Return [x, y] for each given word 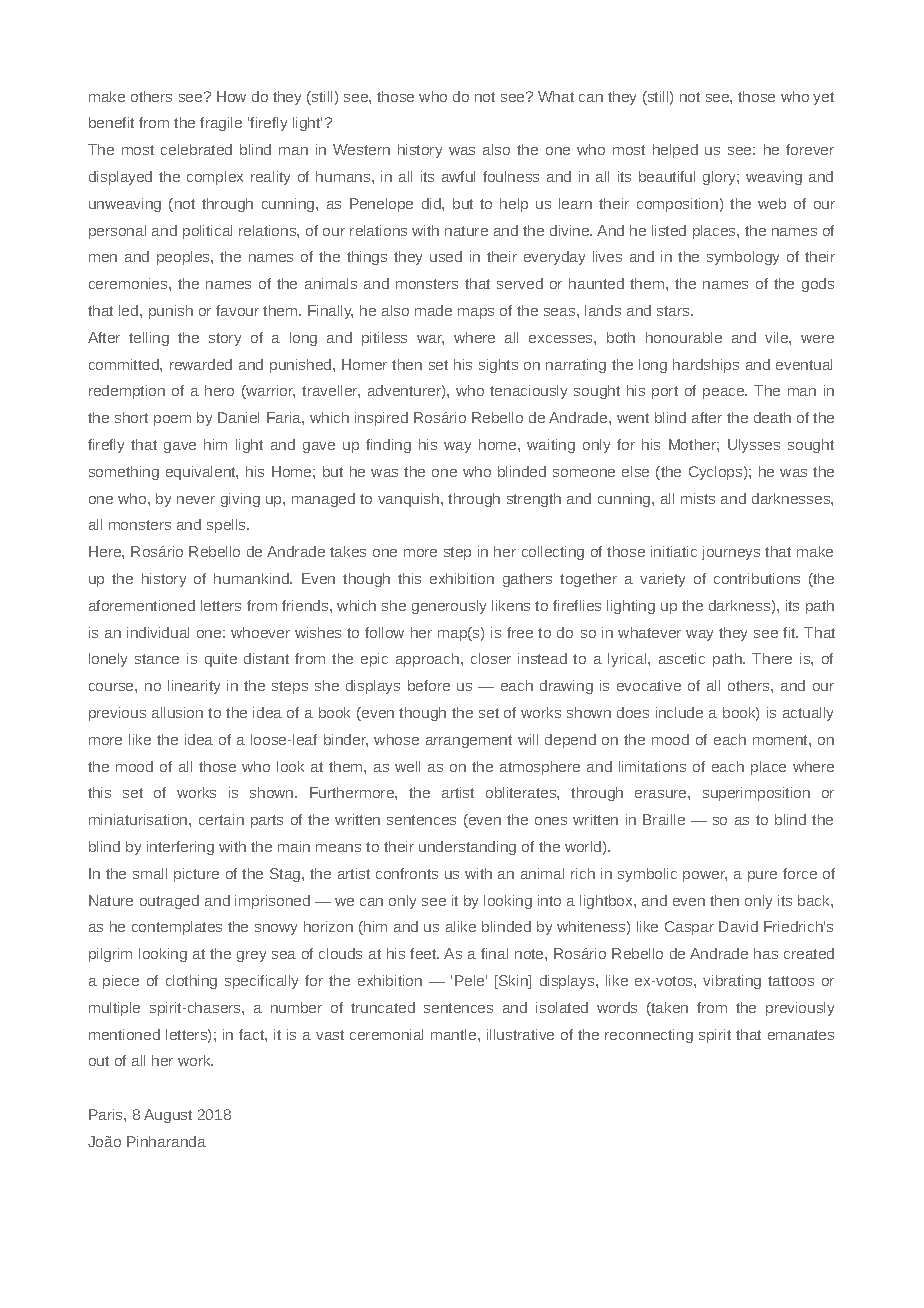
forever [810, 149]
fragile [221, 124]
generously [449, 607]
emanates [801, 1035]
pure [762, 876]
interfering [180, 848]
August [168, 1116]
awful [458, 176]
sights [498, 366]
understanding [467, 848]
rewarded [201, 364]
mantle [455, 1034]
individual [158, 632]
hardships [706, 366]
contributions [757, 578]
